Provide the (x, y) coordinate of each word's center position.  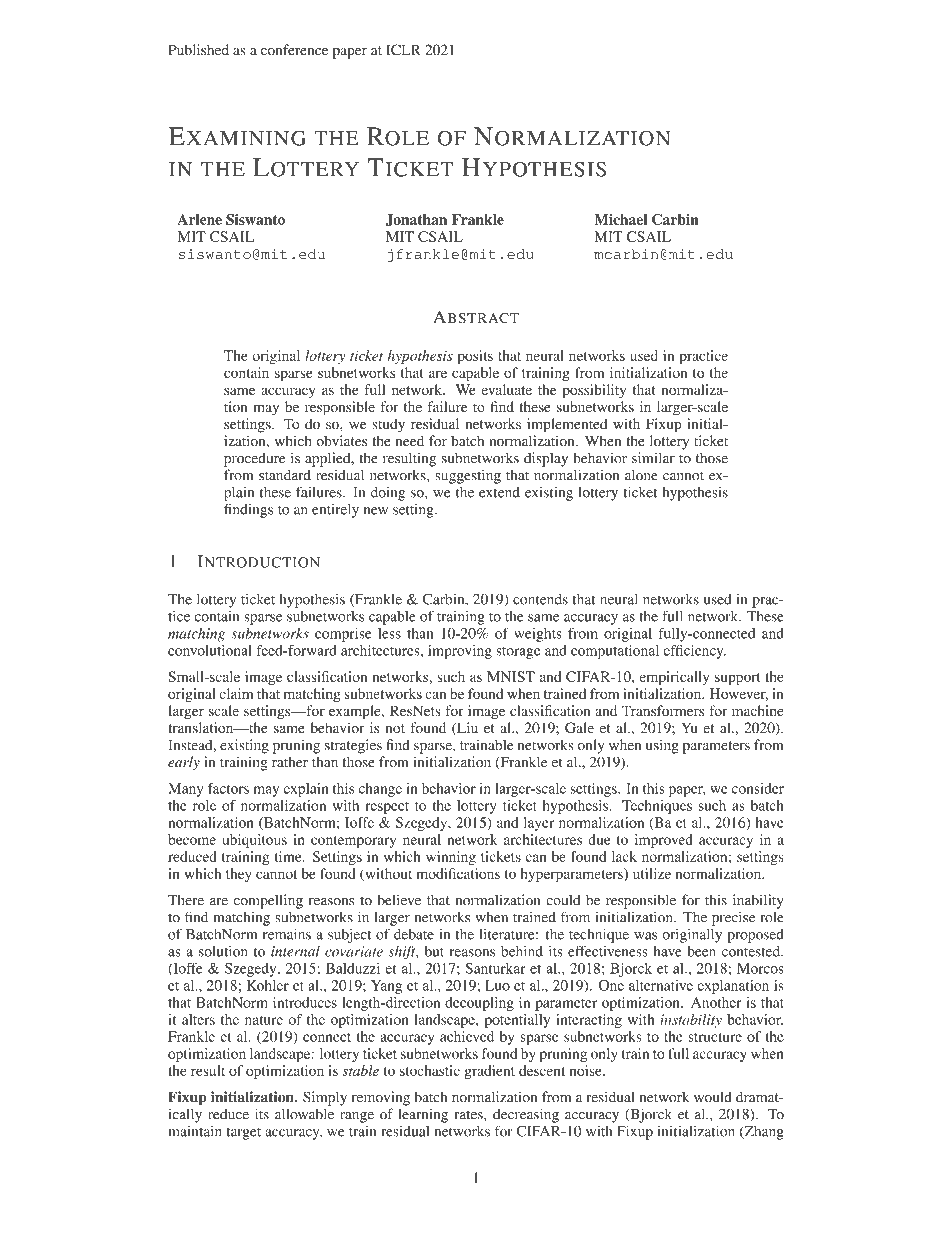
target (243, 1133)
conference (294, 50)
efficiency (694, 652)
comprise (343, 635)
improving (460, 652)
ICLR (403, 50)
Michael (620, 219)
